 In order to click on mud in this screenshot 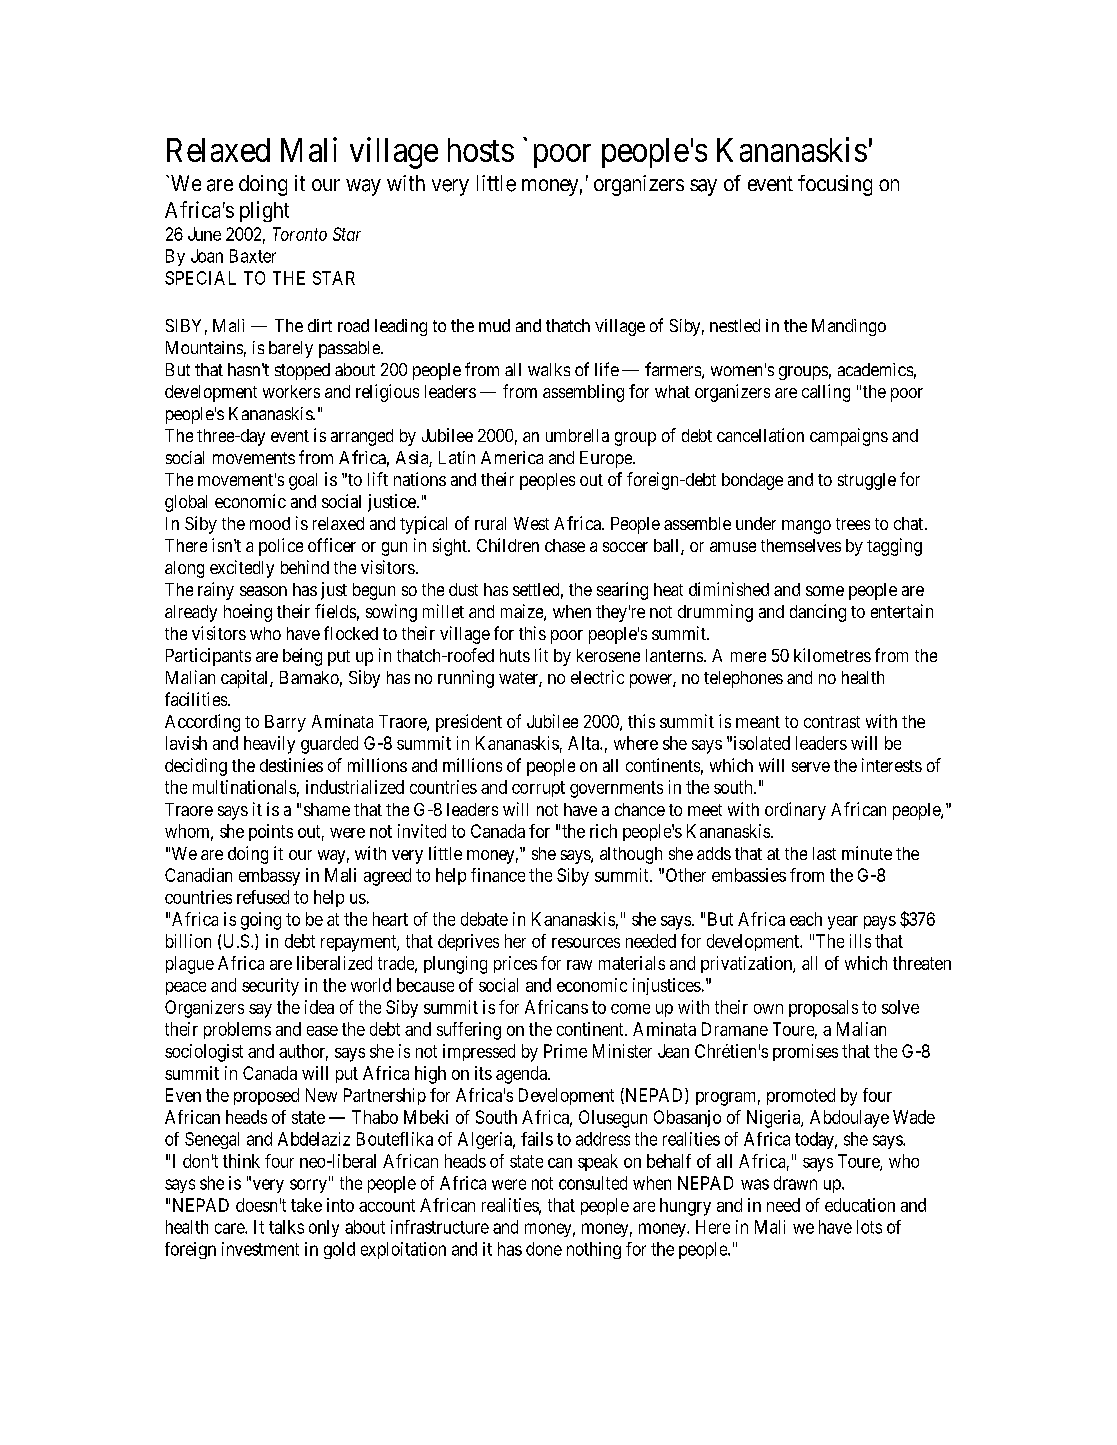, I will do `click(494, 325)`.
